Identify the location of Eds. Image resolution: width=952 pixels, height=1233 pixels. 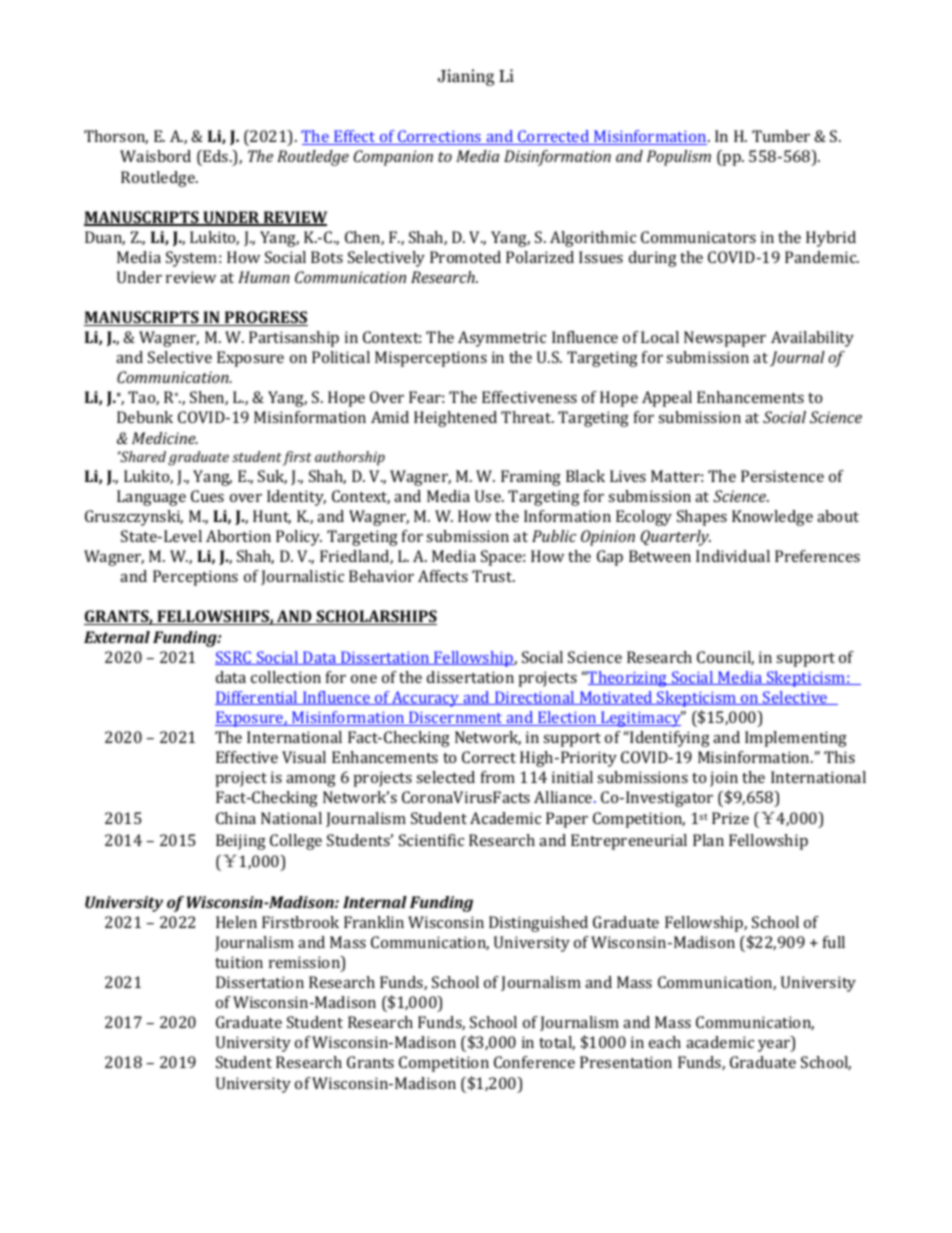
(216, 158).
